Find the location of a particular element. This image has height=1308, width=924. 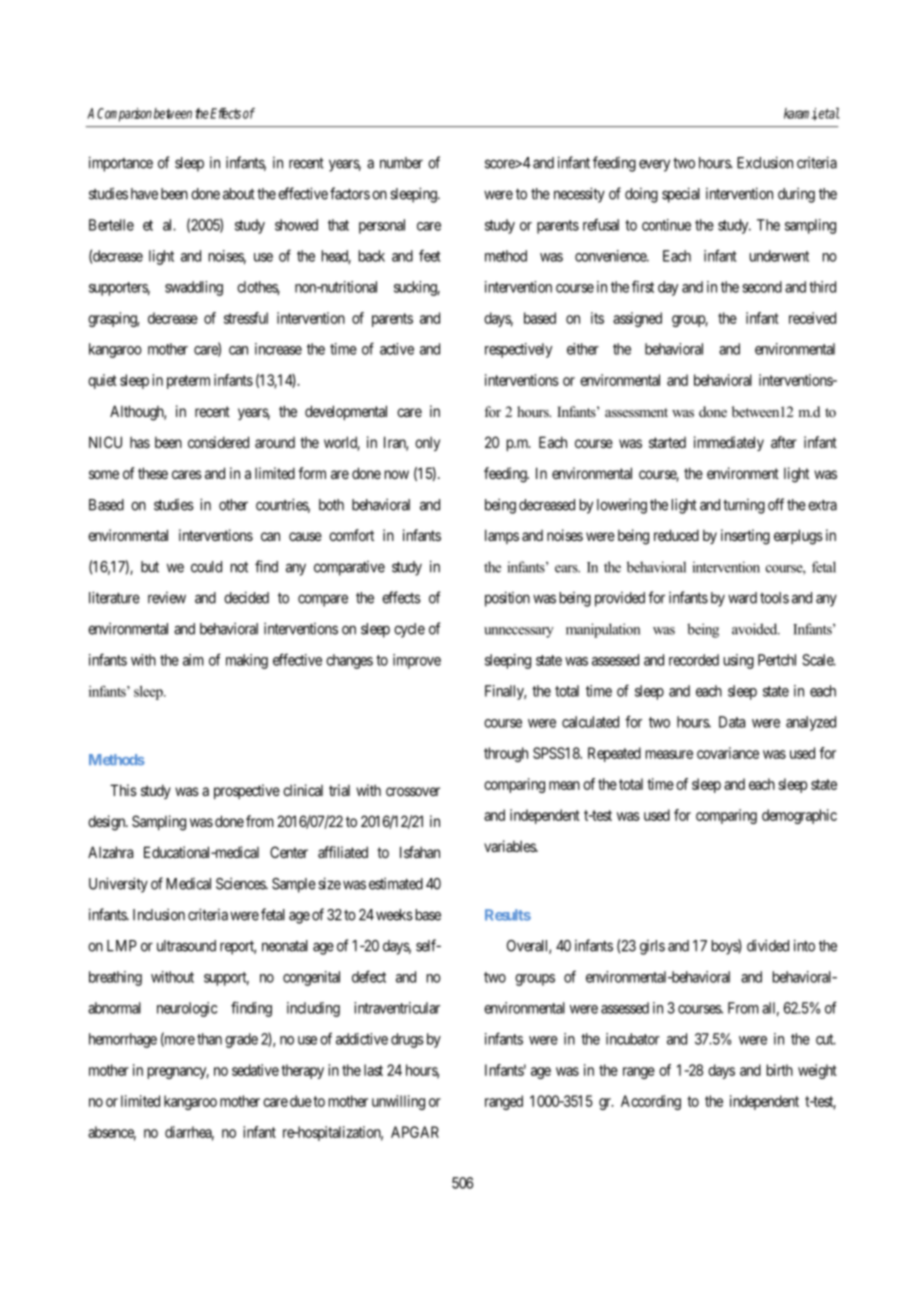

number is located at coordinates (401, 163).
